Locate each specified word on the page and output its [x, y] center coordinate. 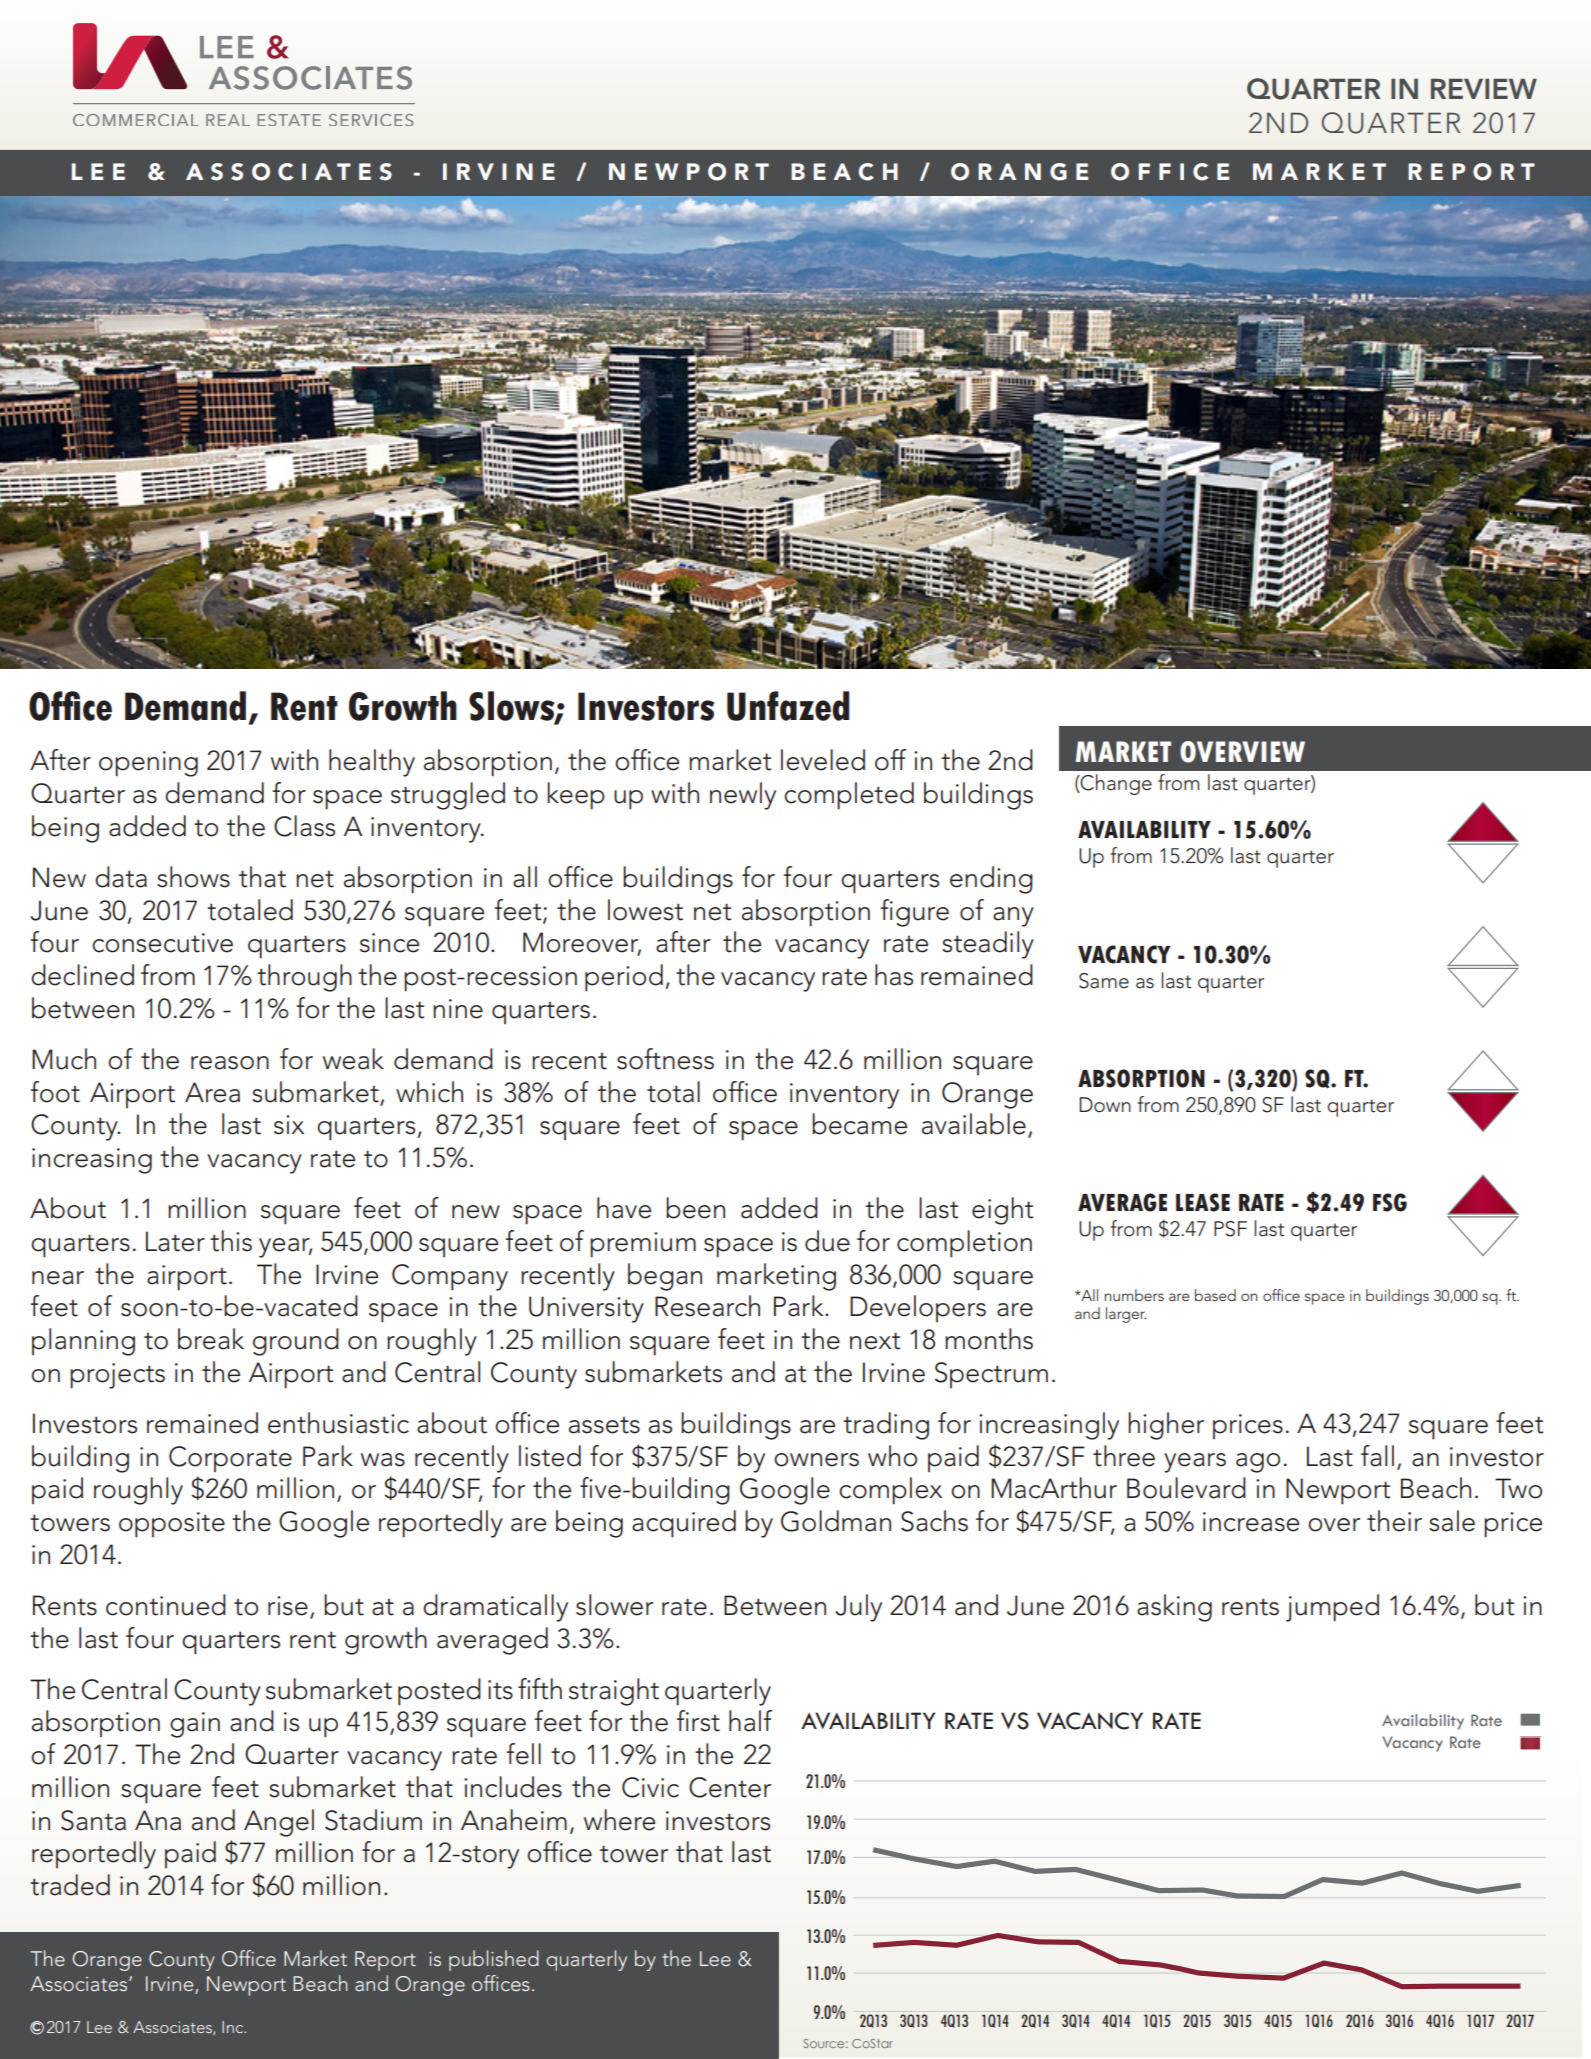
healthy [372, 763]
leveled [823, 760]
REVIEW [1484, 89]
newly [743, 796]
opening [148, 764]
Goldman [836, 1521]
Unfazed [788, 706]
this [231, 1241]
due [827, 1241]
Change [1115, 784]
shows [193, 877]
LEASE [1203, 1202]
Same [1104, 981]
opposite [172, 1525]
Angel [279, 1823]
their [1394, 1521]
